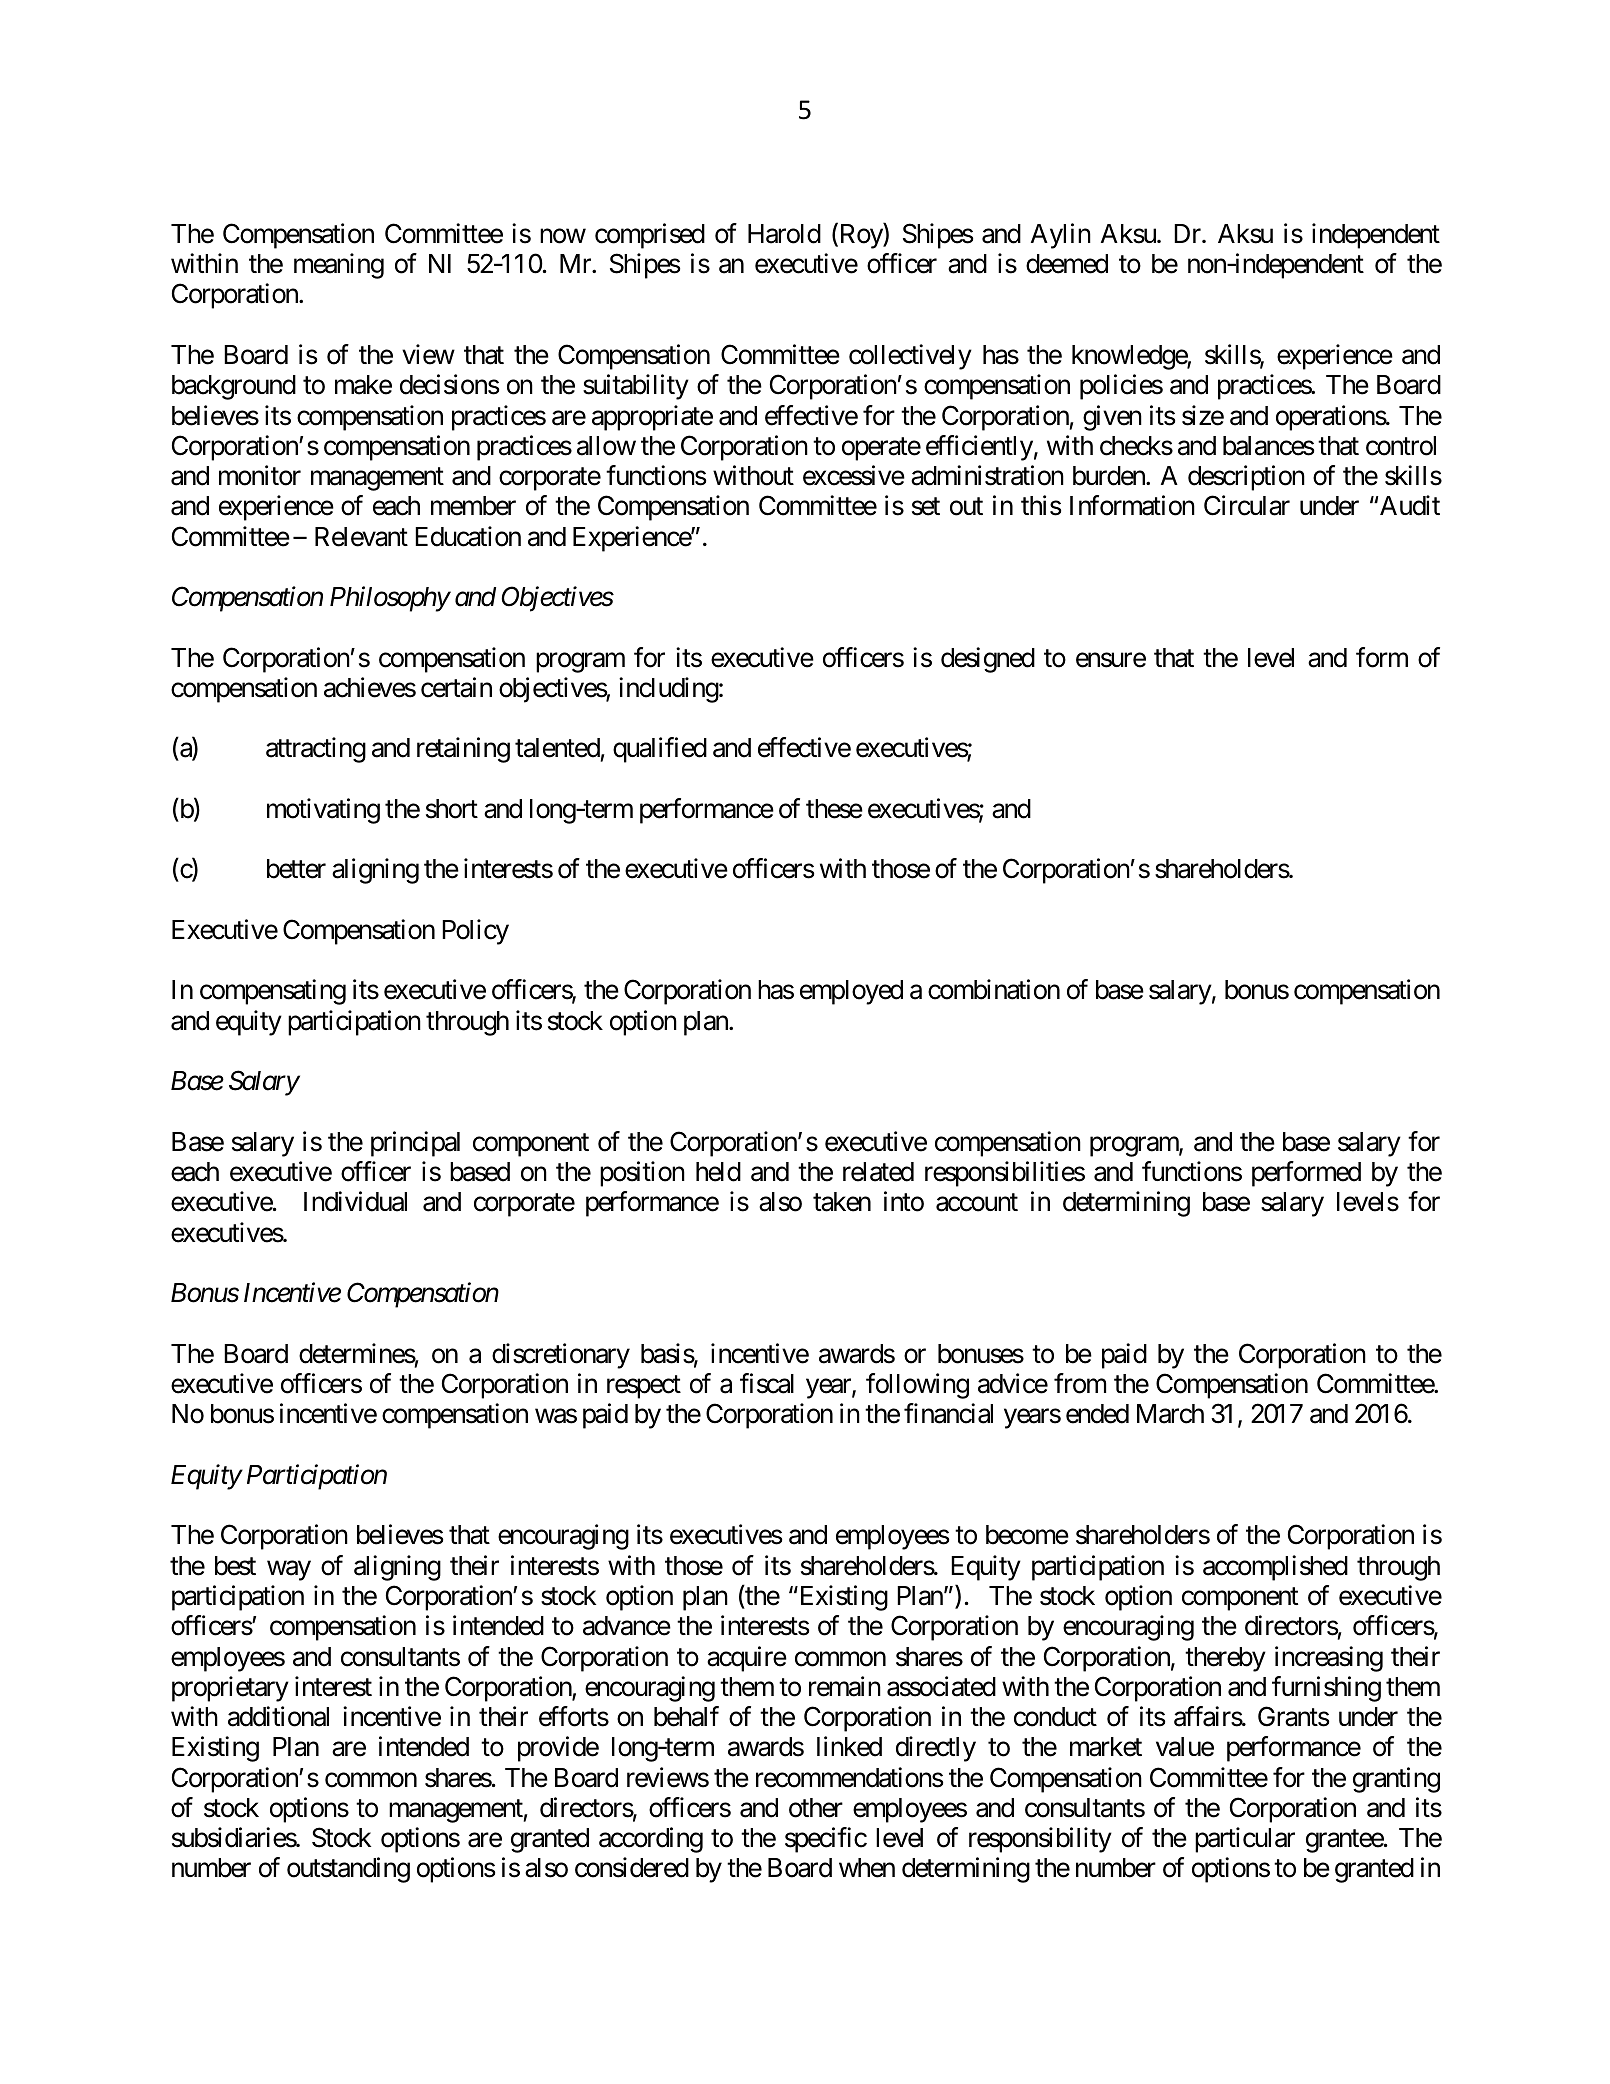 The image size is (1610, 2084). What do you see at coordinates (273, 992) in the image?
I see `compensating` at bounding box center [273, 992].
